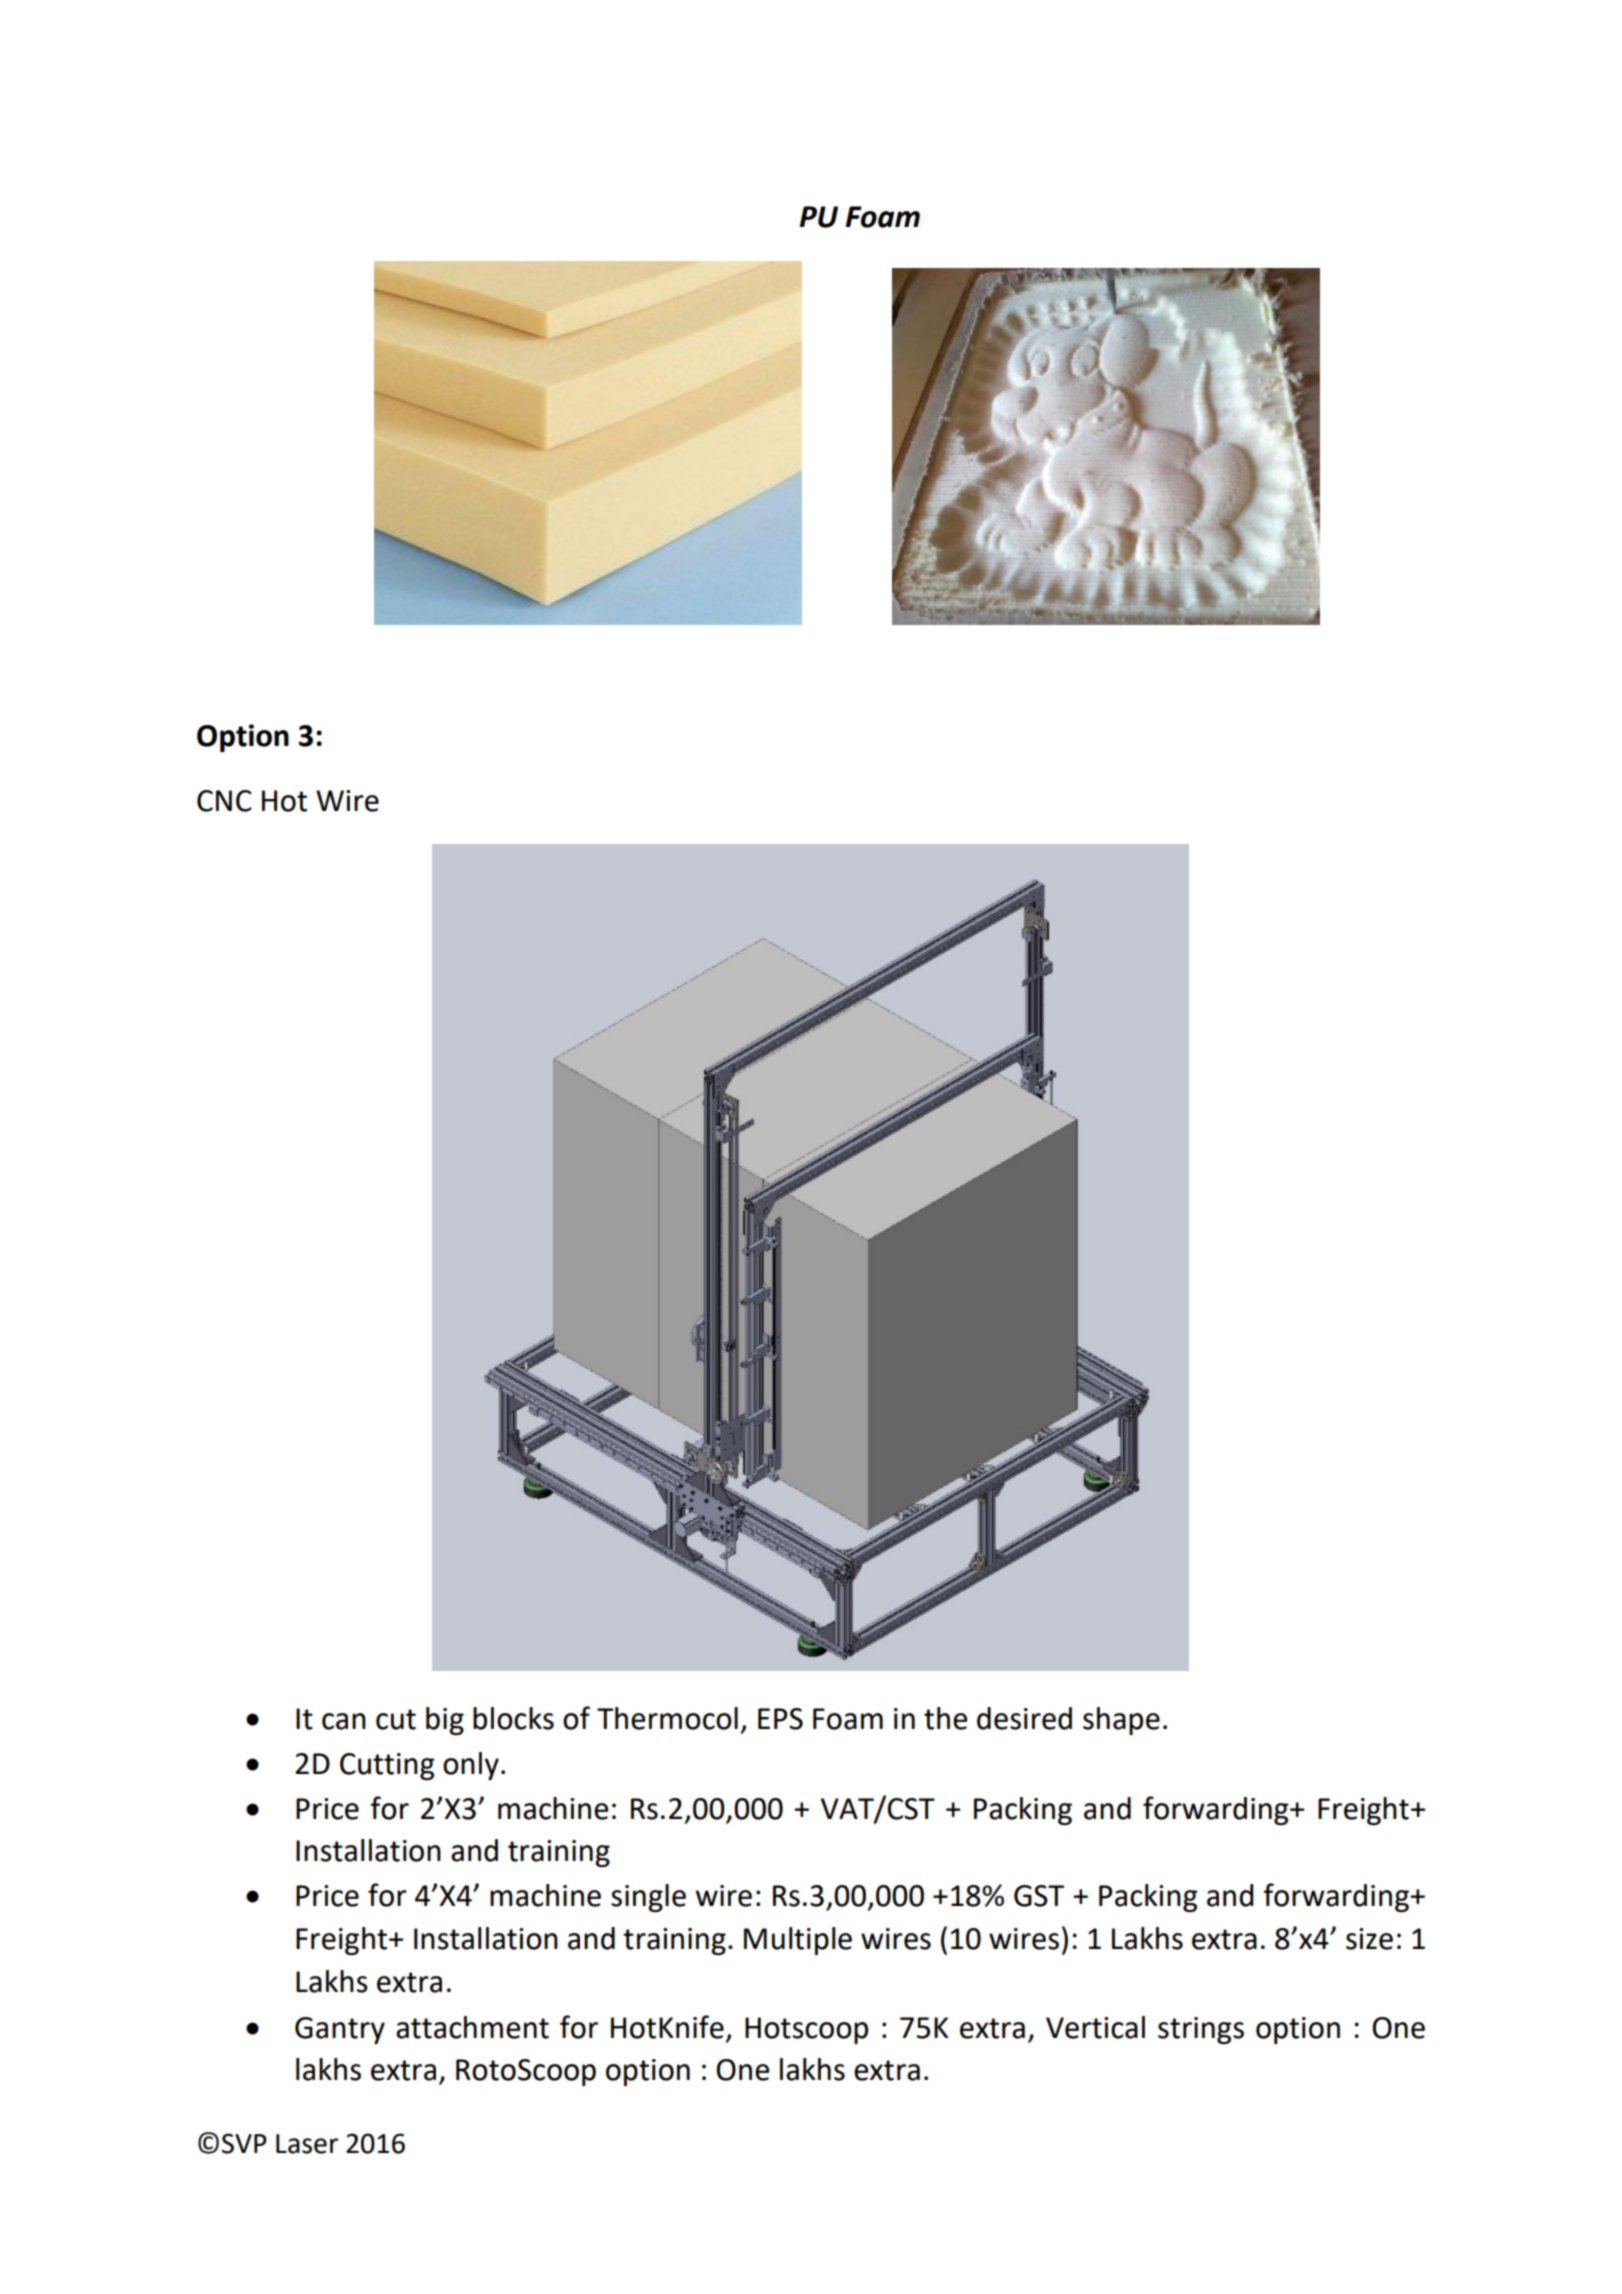  What do you see at coordinates (307, 2144) in the image?
I see `Laser` at bounding box center [307, 2144].
